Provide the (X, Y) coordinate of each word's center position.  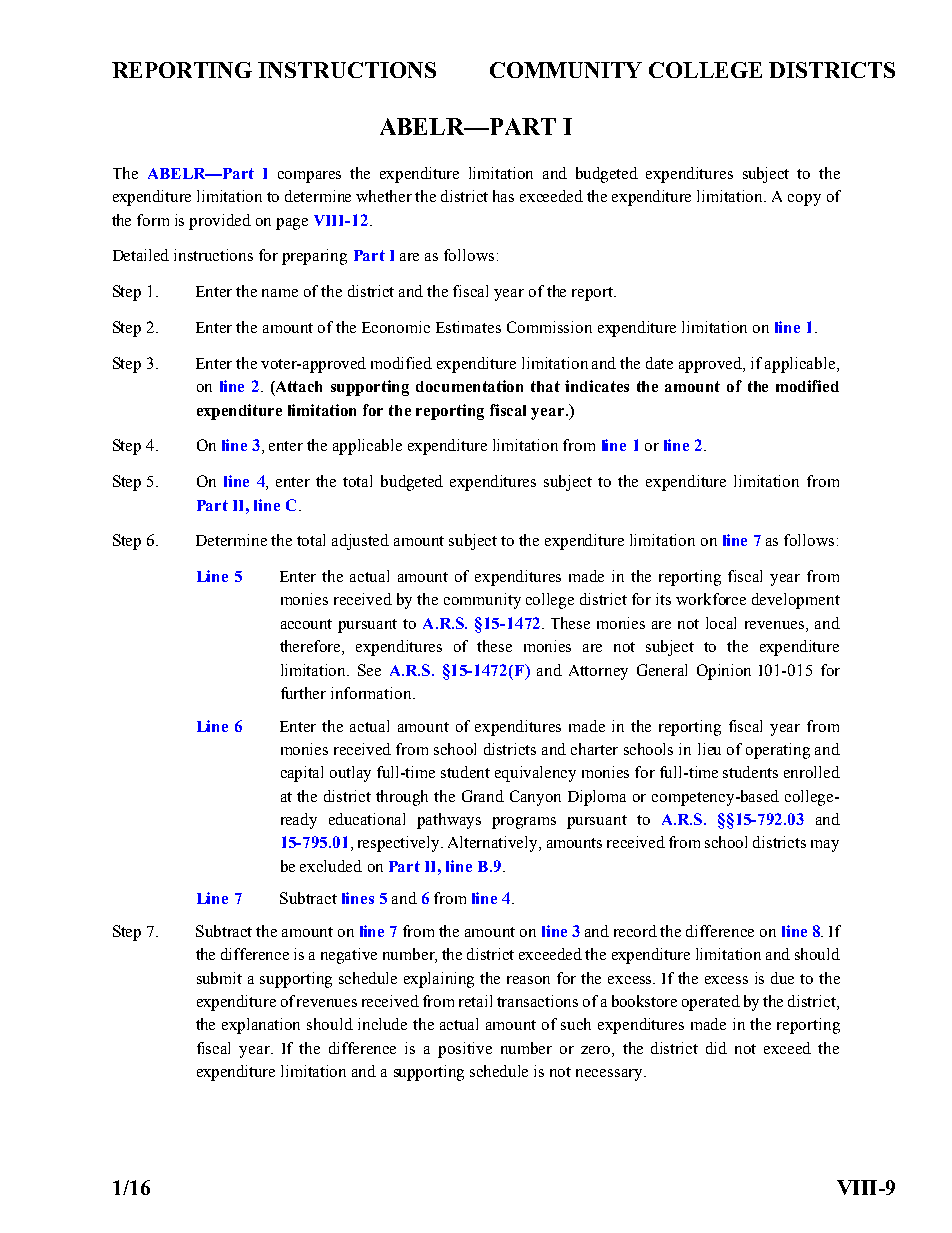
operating (778, 751)
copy (804, 200)
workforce (711, 599)
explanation (261, 1026)
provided (220, 222)
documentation (469, 386)
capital (302, 774)
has (503, 196)
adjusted (360, 542)
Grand (483, 796)
